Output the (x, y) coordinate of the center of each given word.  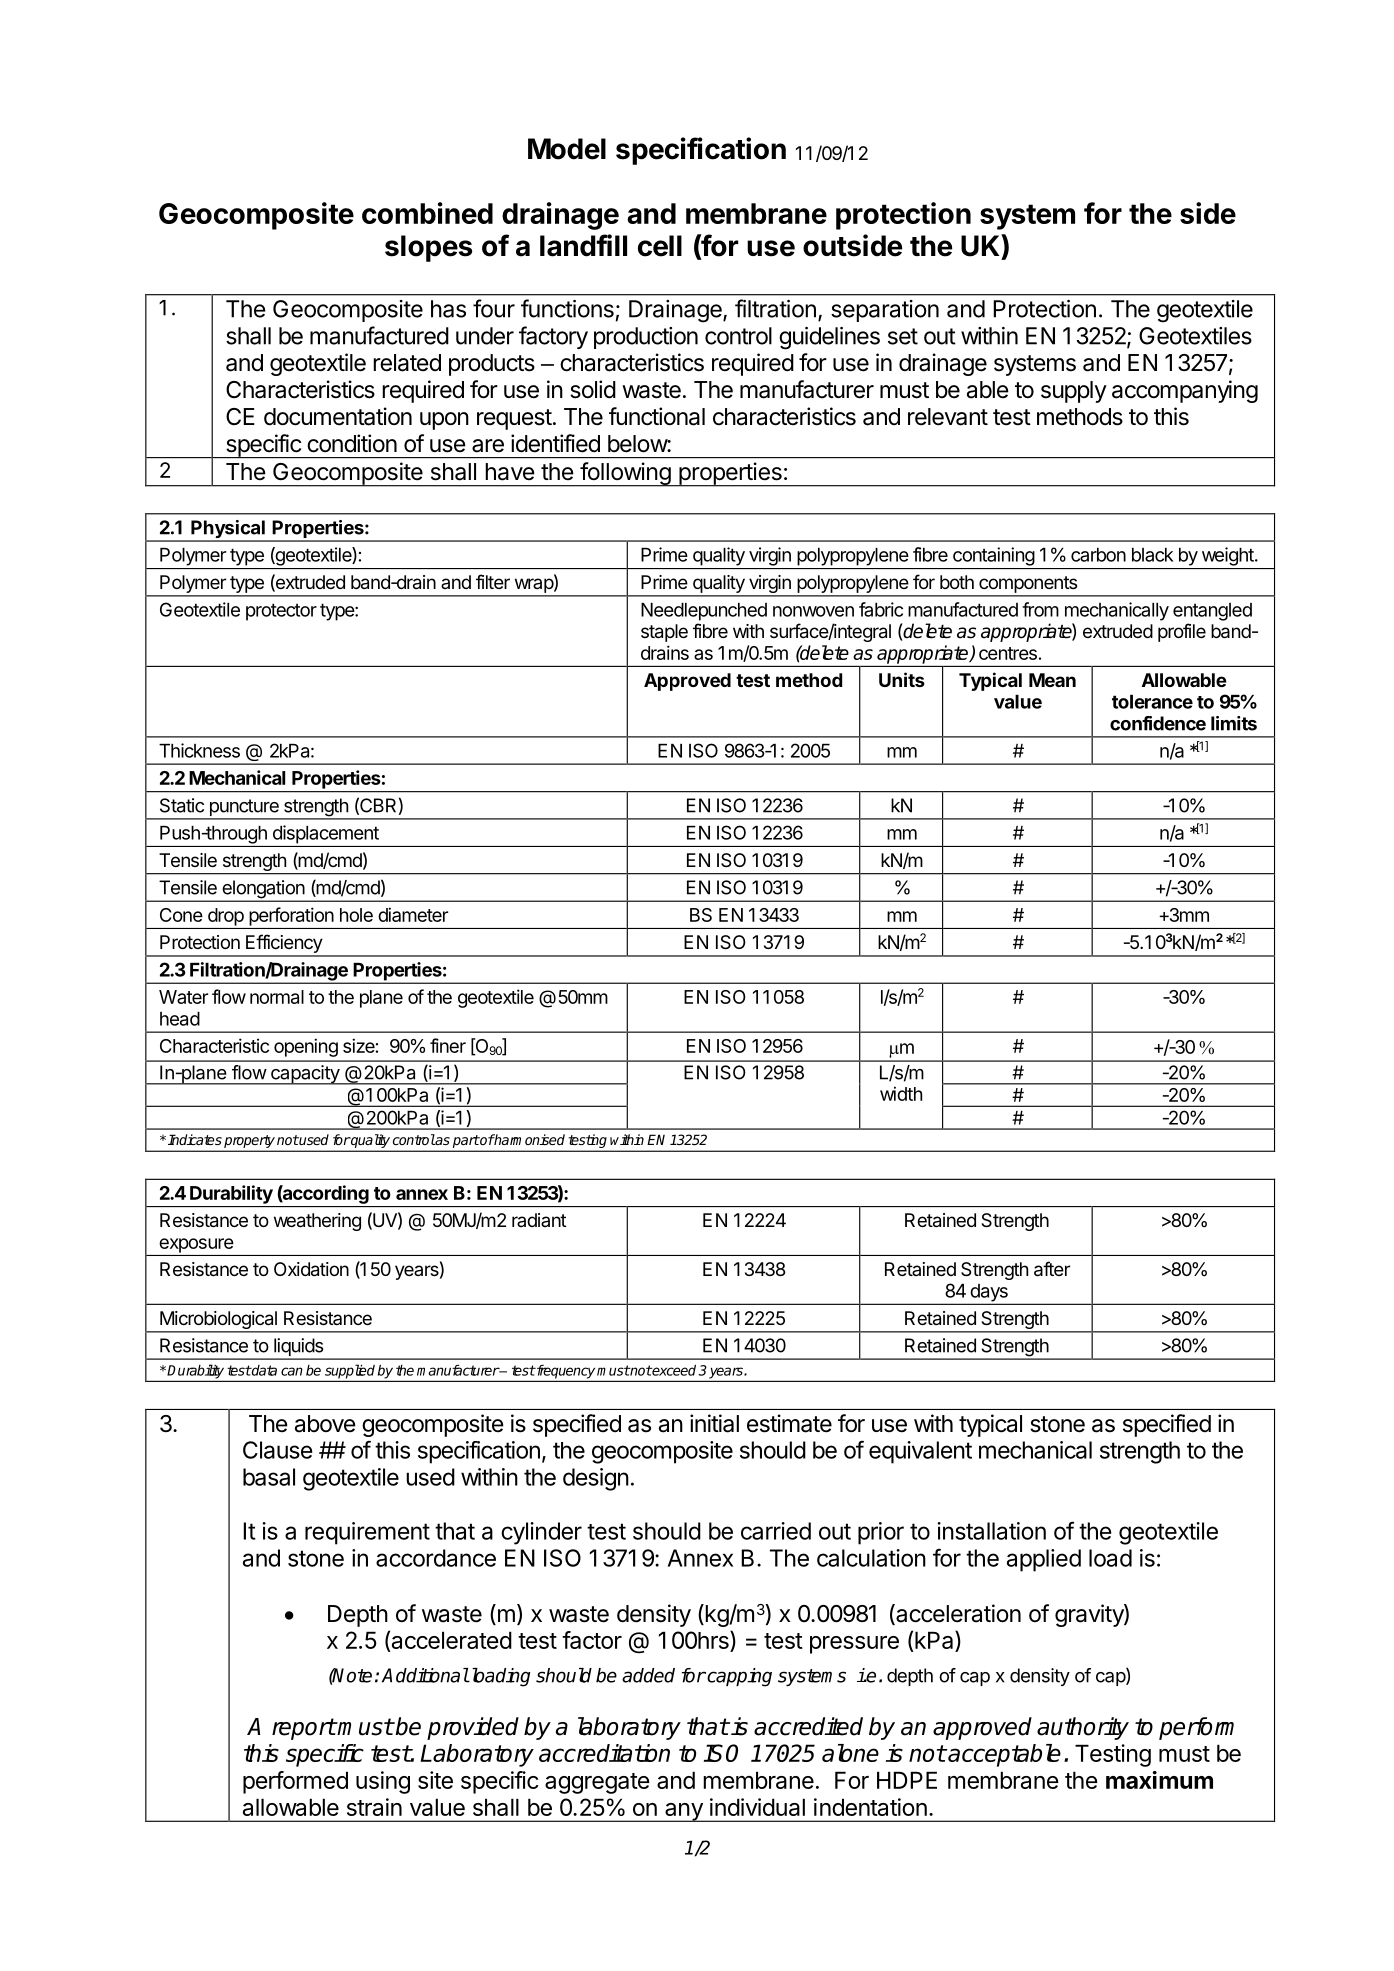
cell (660, 246)
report (304, 1729)
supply (1074, 392)
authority (1083, 1728)
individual (757, 1807)
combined (427, 213)
